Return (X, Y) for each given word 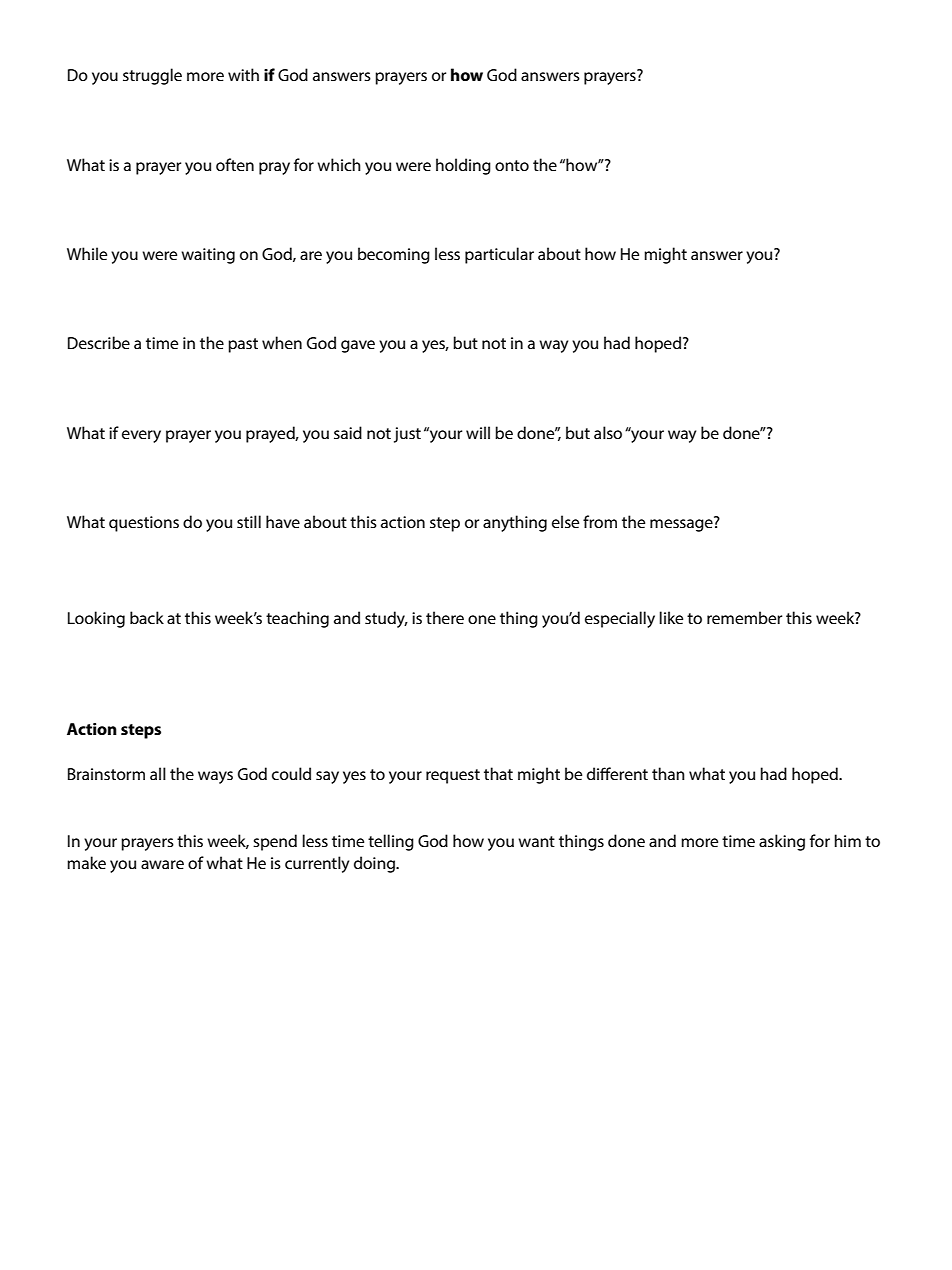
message (682, 524)
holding (463, 166)
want (536, 841)
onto (512, 165)
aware (162, 864)
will (478, 432)
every (141, 436)
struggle (152, 76)
